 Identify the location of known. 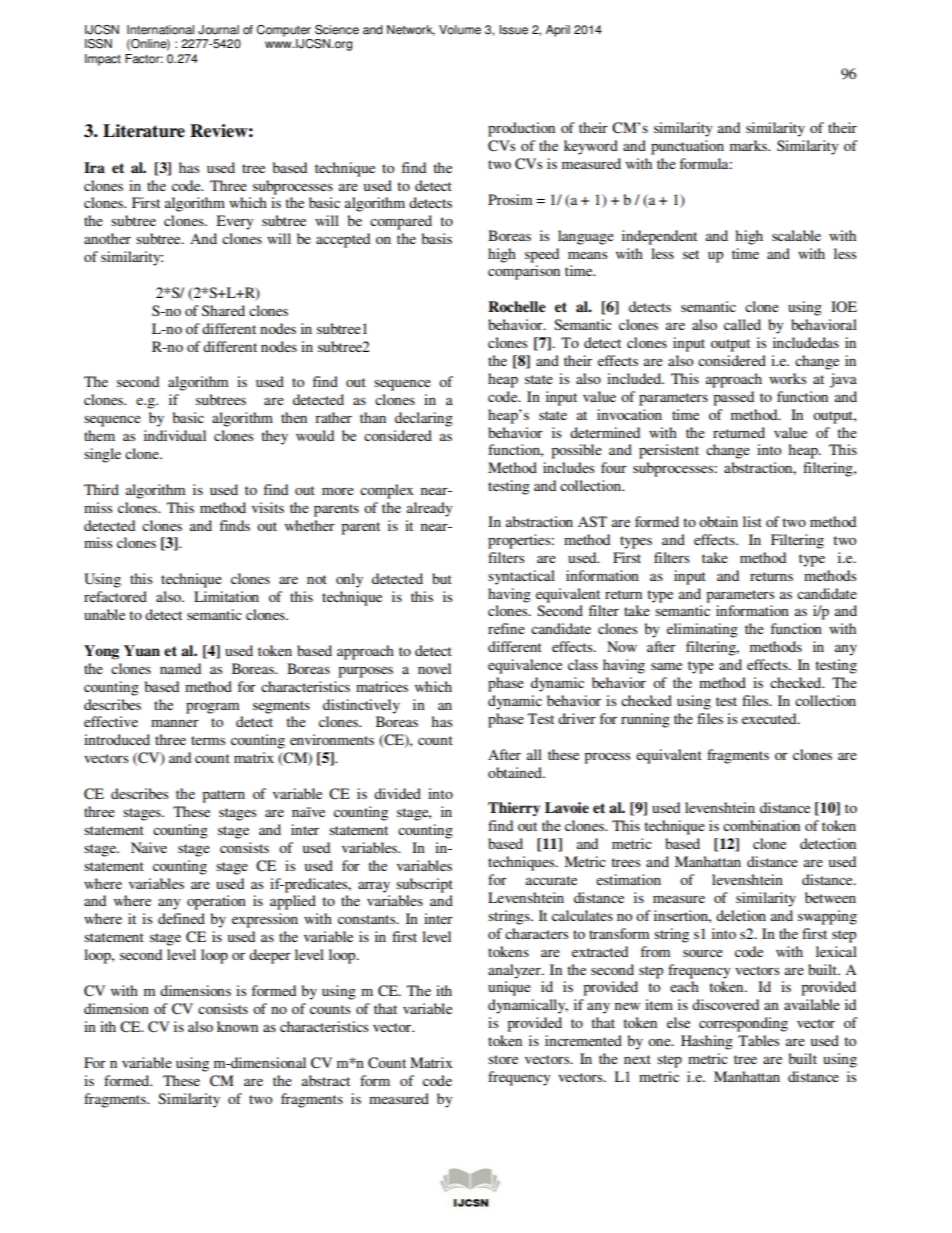
(237, 1026).
